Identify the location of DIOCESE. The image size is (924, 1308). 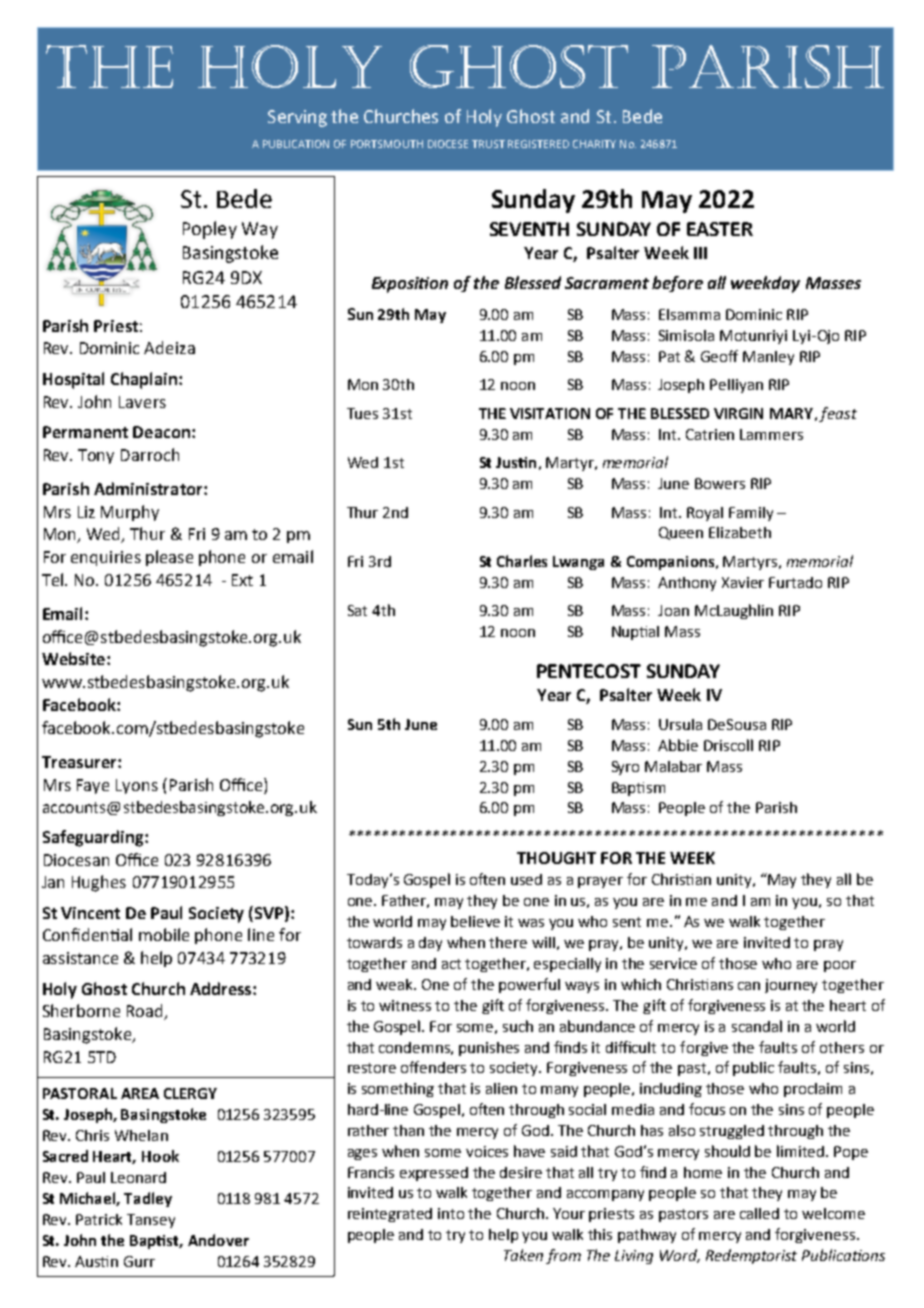
(448, 144).
